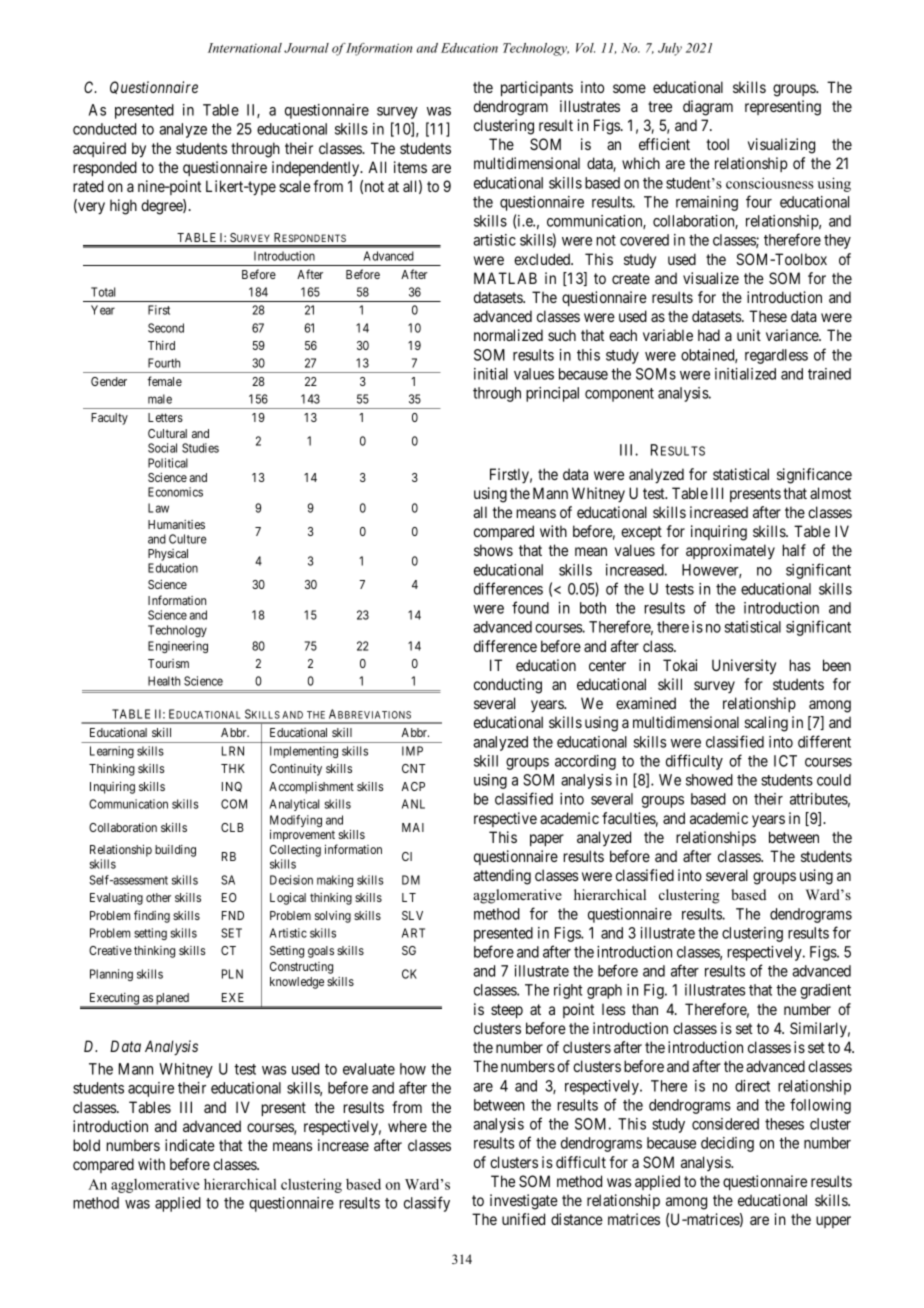 Image resolution: width=924 pixels, height=1308 pixels. What do you see at coordinates (744, 667) in the document?
I see `University` at bounding box center [744, 667].
